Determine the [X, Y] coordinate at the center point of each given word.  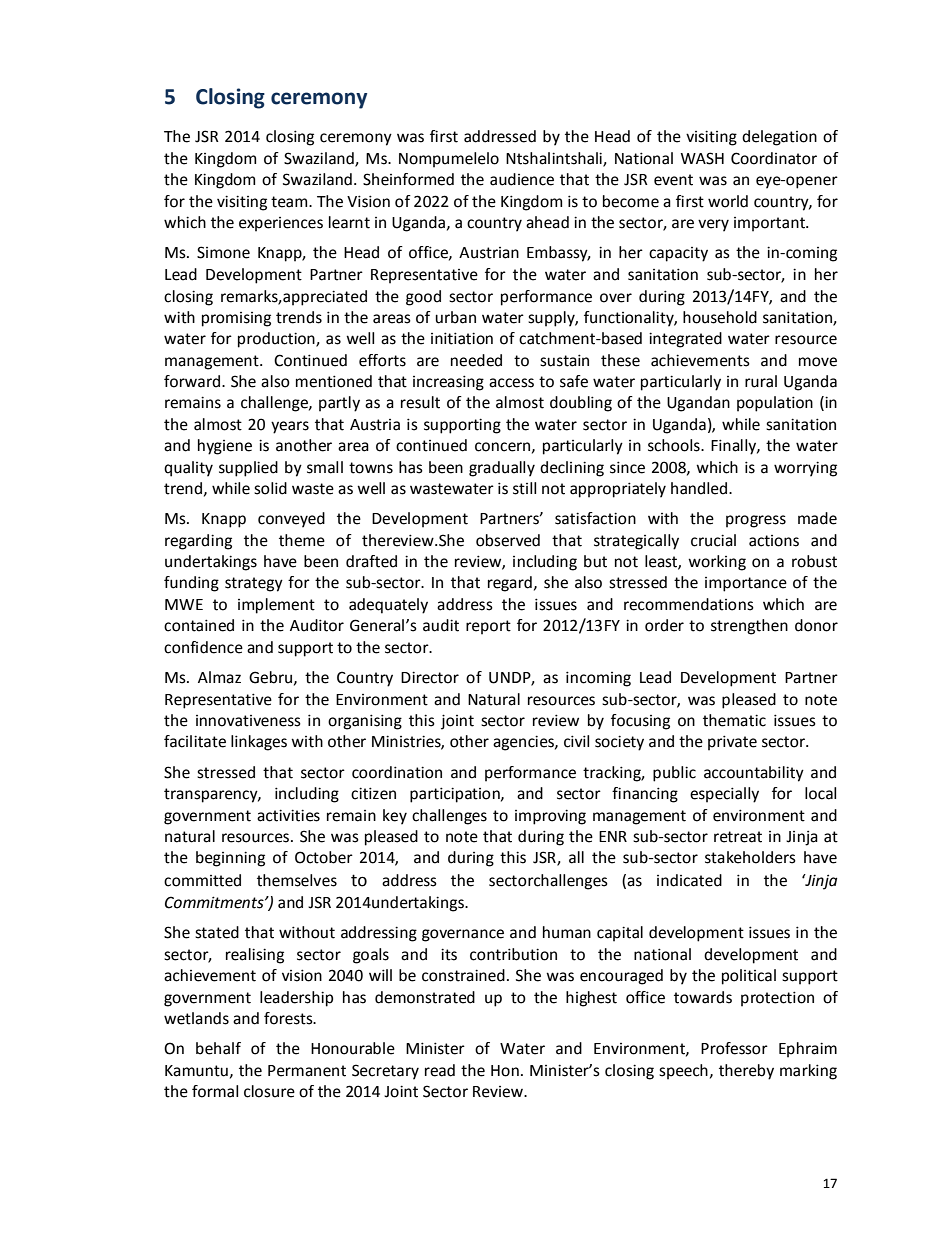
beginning [230, 859]
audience [522, 179]
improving [550, 817]
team [290, 202]
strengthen [749, 627]
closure [269, 1091]
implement [276, 606]
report [488, 627]
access [511, 383]
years [290, 427]
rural [761, 381]
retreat [738, 837]
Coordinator [774, 158]
